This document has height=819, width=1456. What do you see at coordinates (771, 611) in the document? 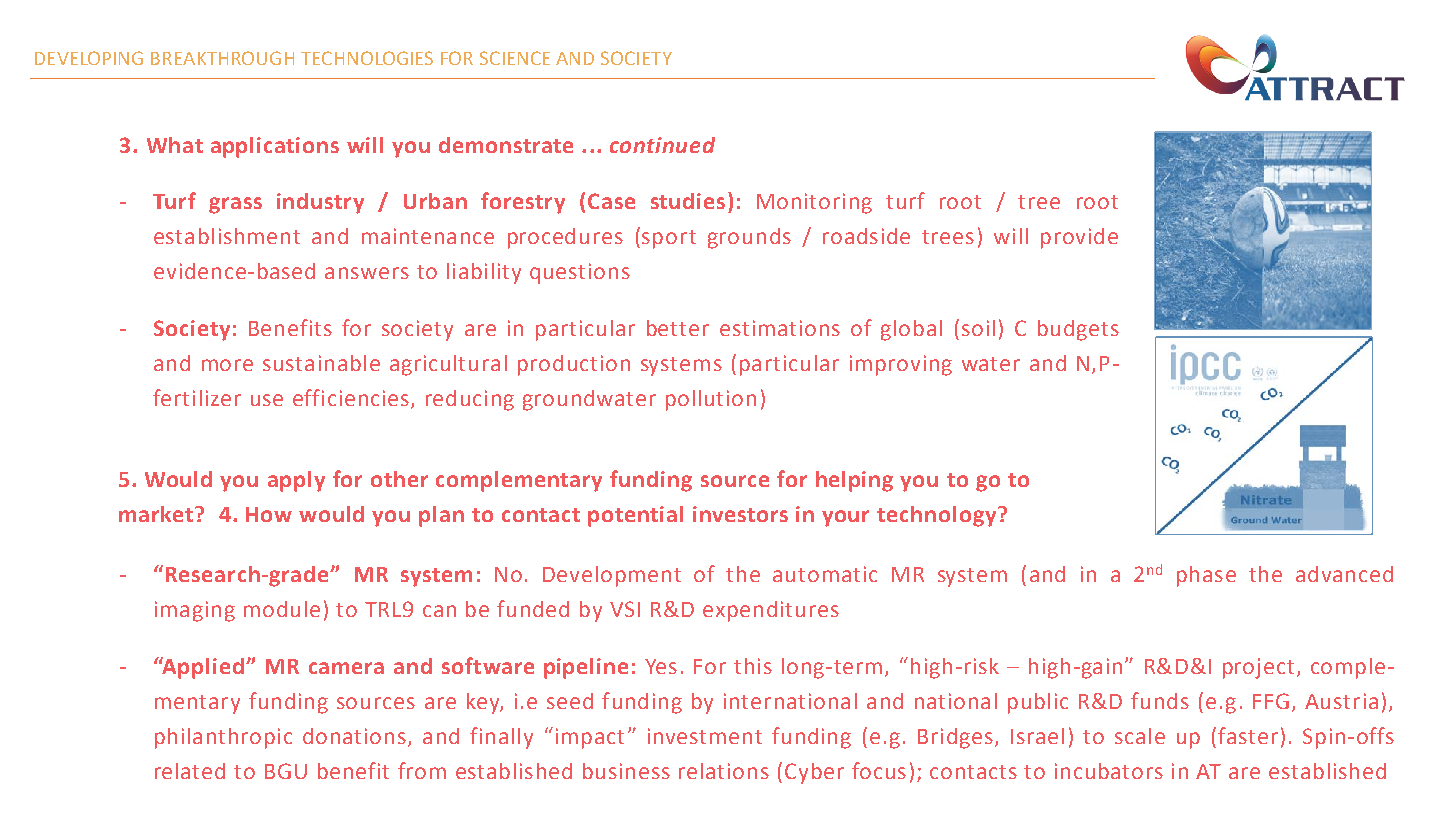
I see `expenditures` at bounding box center [771, 611].
